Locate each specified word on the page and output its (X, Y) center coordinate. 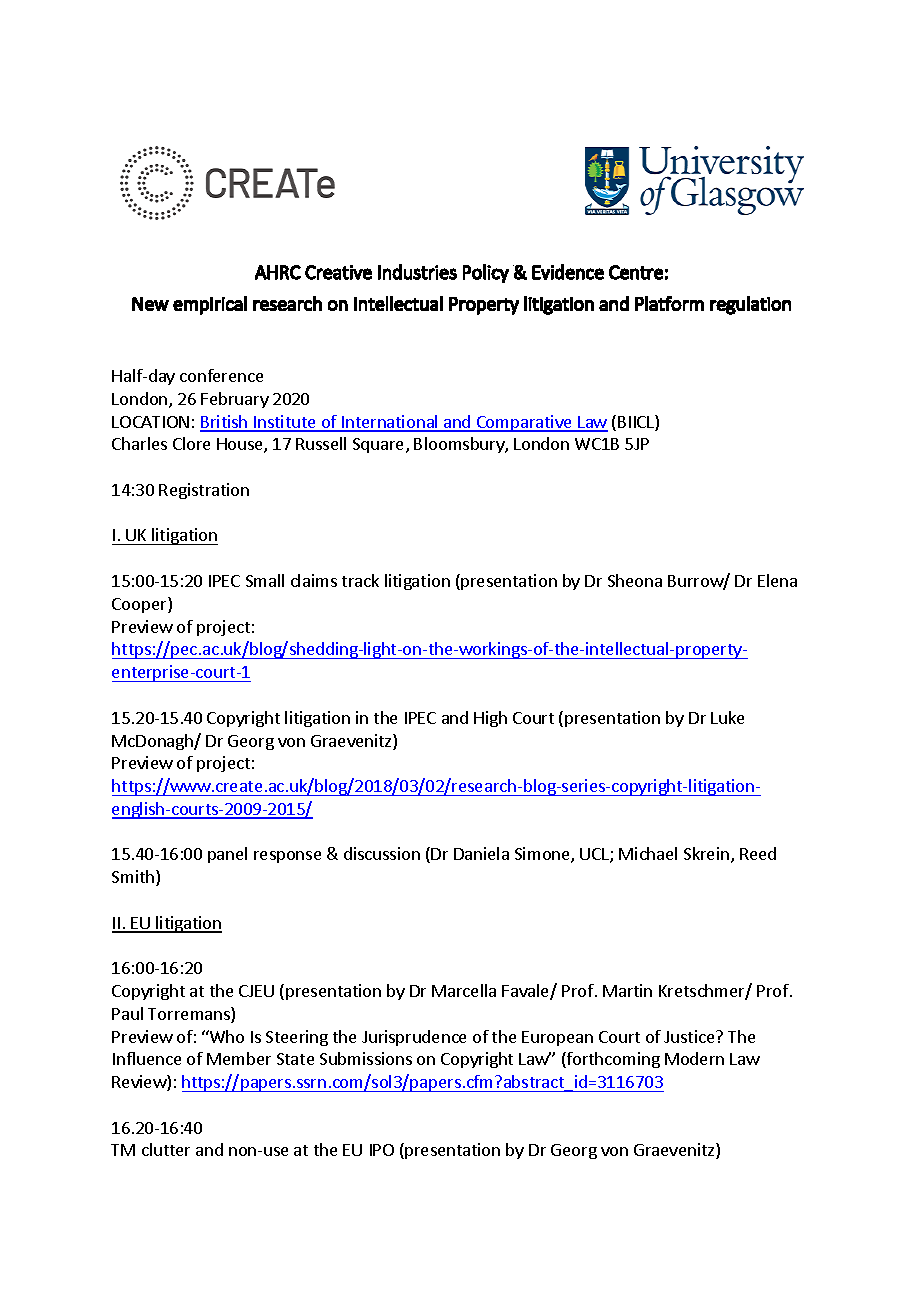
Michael (648, 853)
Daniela (481, 853)
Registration (204, 491)
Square (380, 445)
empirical (210, 305)
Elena (777, 580)
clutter (166, 1149)
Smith (134, 878)
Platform (669, 303)
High (490, 719)
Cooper (140, 605)
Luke (727, 717)
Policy (486, 273)
